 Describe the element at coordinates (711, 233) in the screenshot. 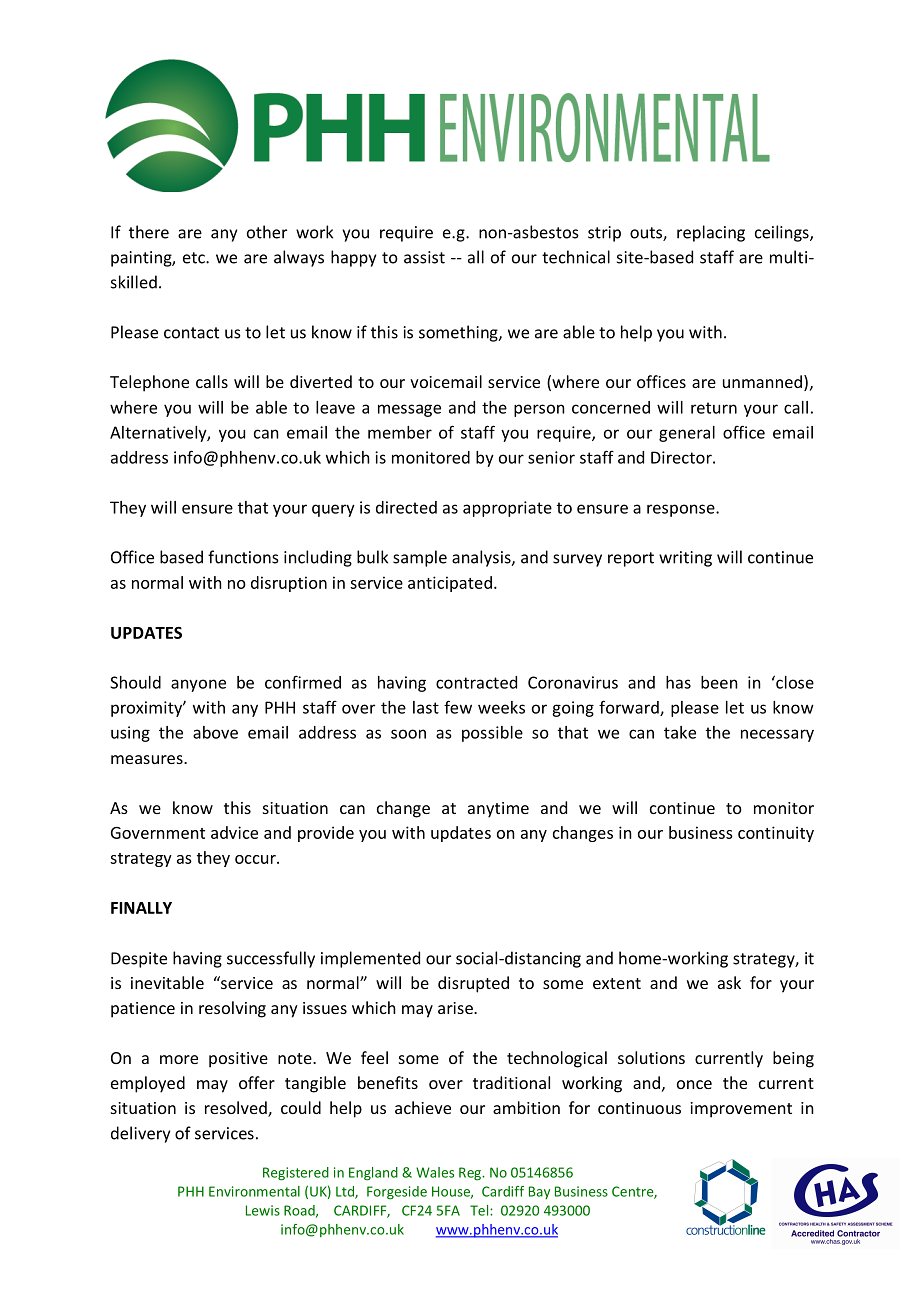

I see `replacing` at that location.
